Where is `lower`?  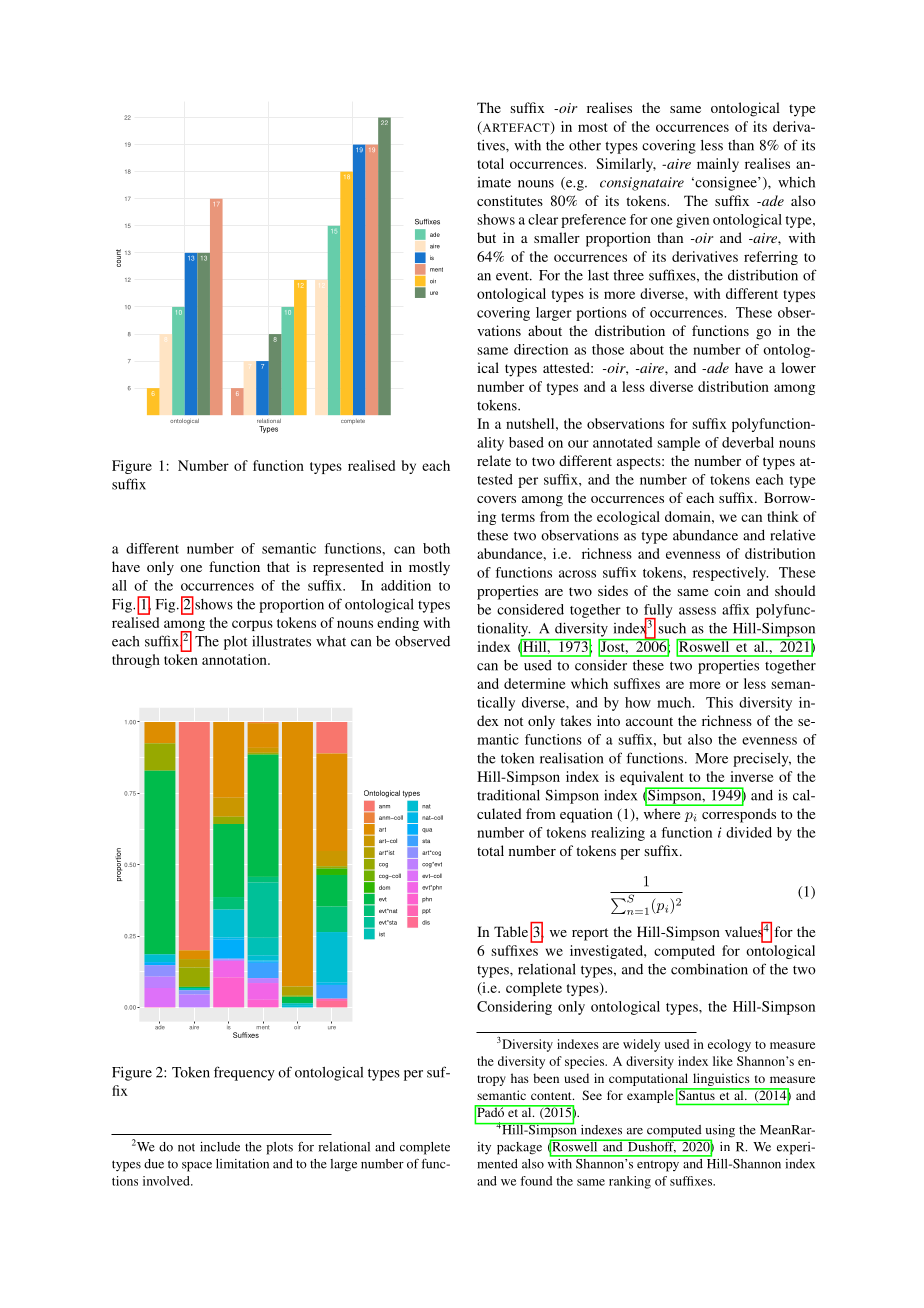
lower is located at coordinates (798, 367).
